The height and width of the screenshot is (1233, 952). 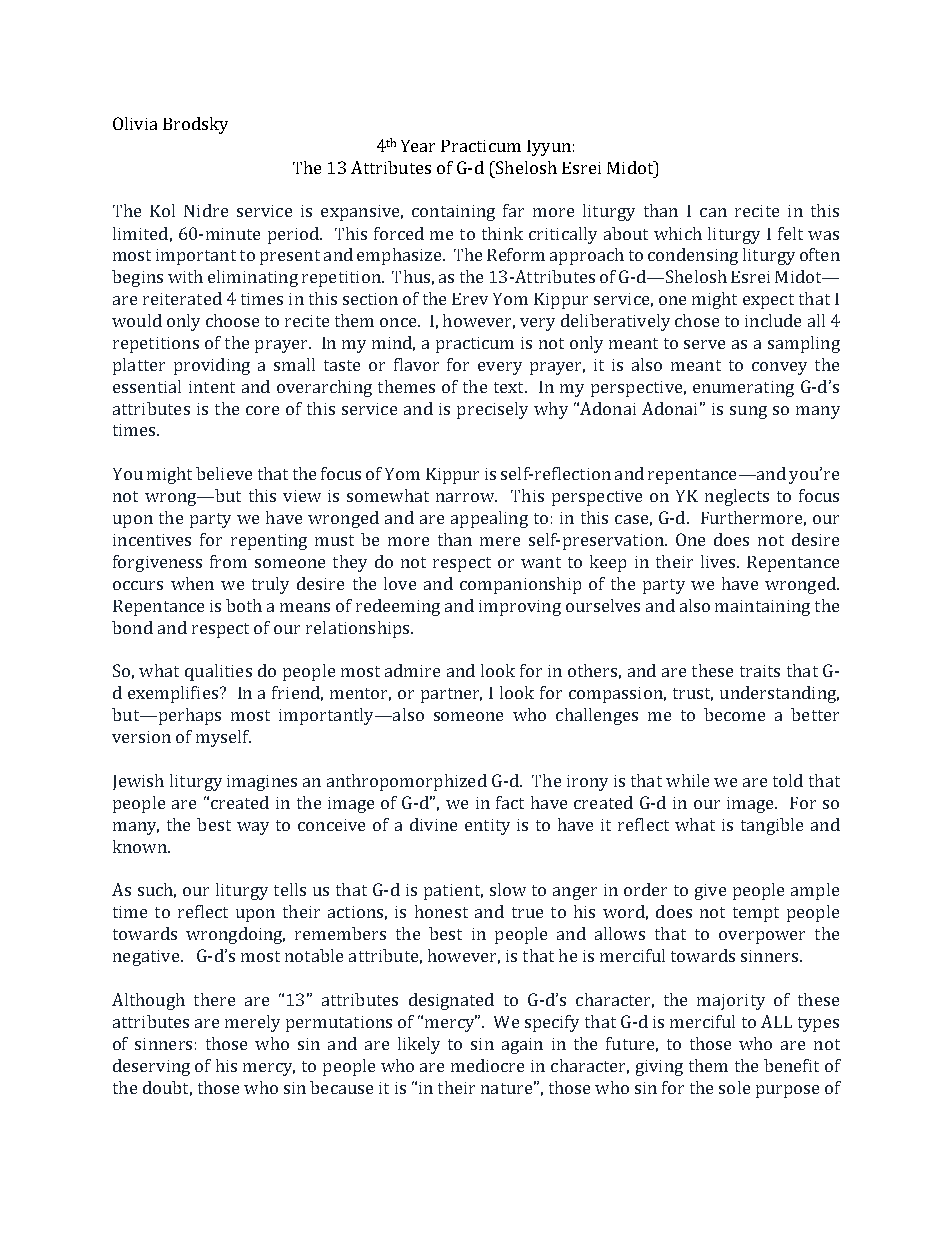 What do you see at coordinates (466, 497) in the screenshot?
I see `narrow` at bounding box center [466, 497].
